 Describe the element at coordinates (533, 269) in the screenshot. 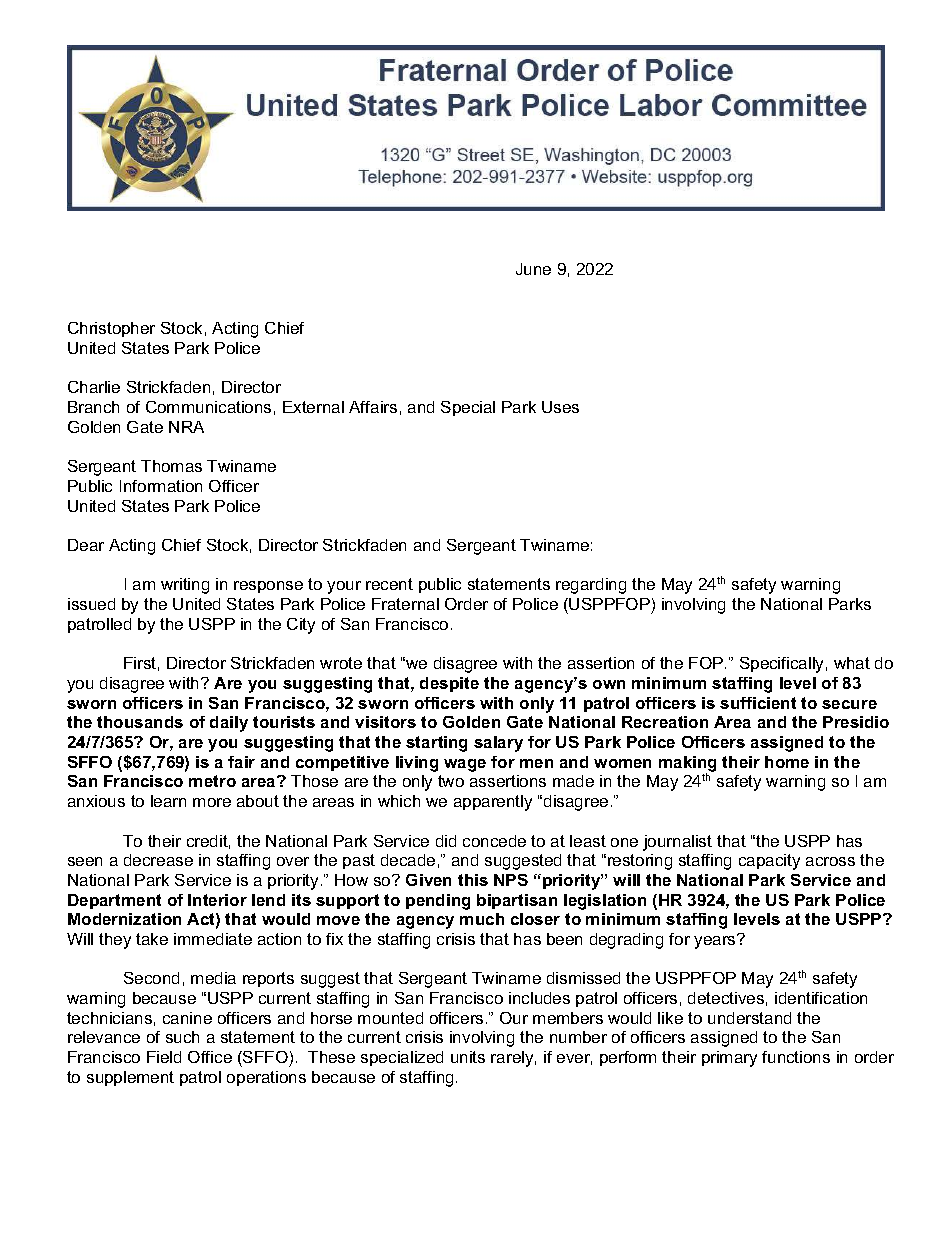

I see `June` at that location.
